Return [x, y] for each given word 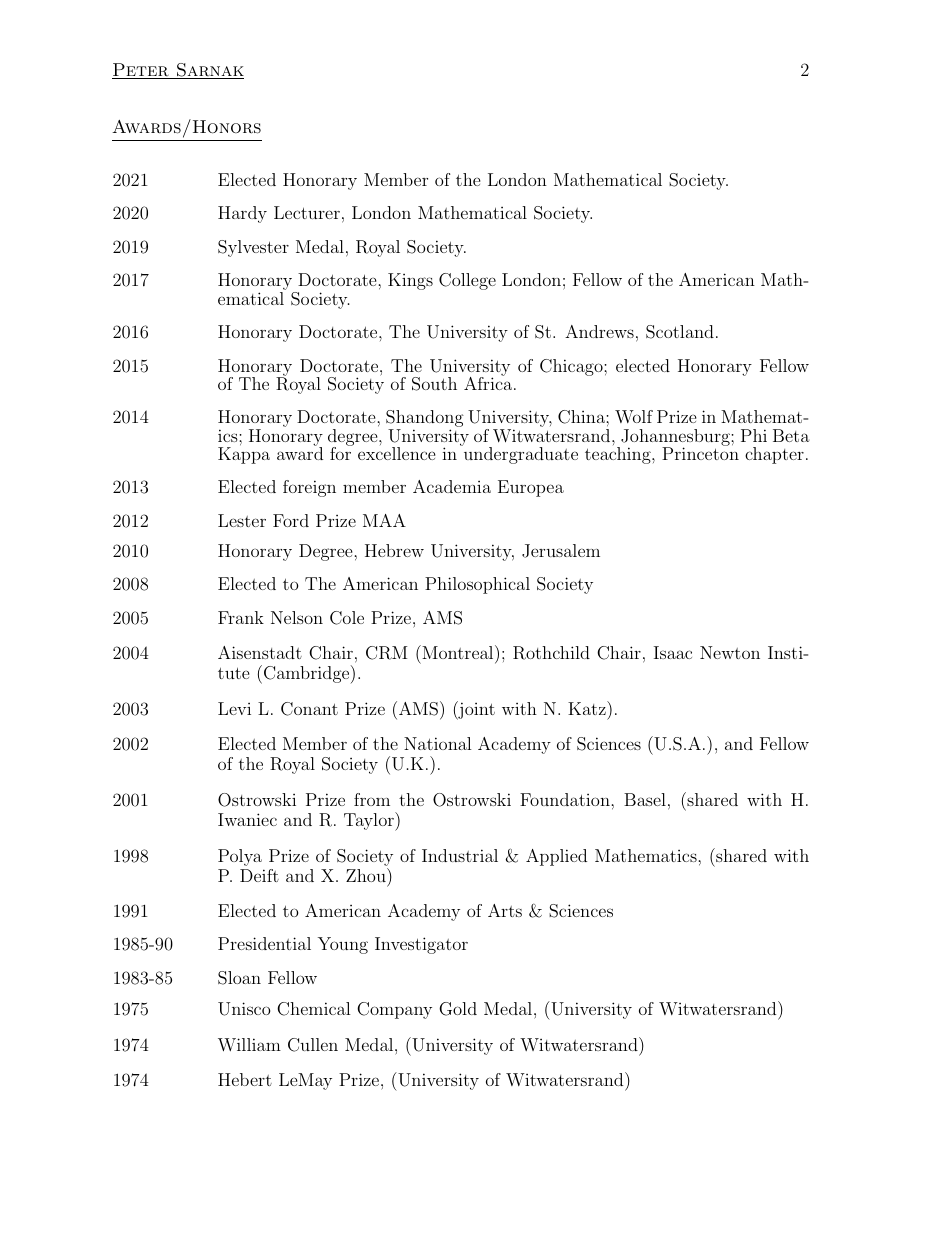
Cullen [313, 1045]
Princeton [700, 452]
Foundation [566, 799]
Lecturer [307, 212]
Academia [452, 486]
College [467, 281]
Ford [291, 520]
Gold [458, 1009]
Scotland [680, 332]
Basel [645, 799]
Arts [505, 910]
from [372, 799]
